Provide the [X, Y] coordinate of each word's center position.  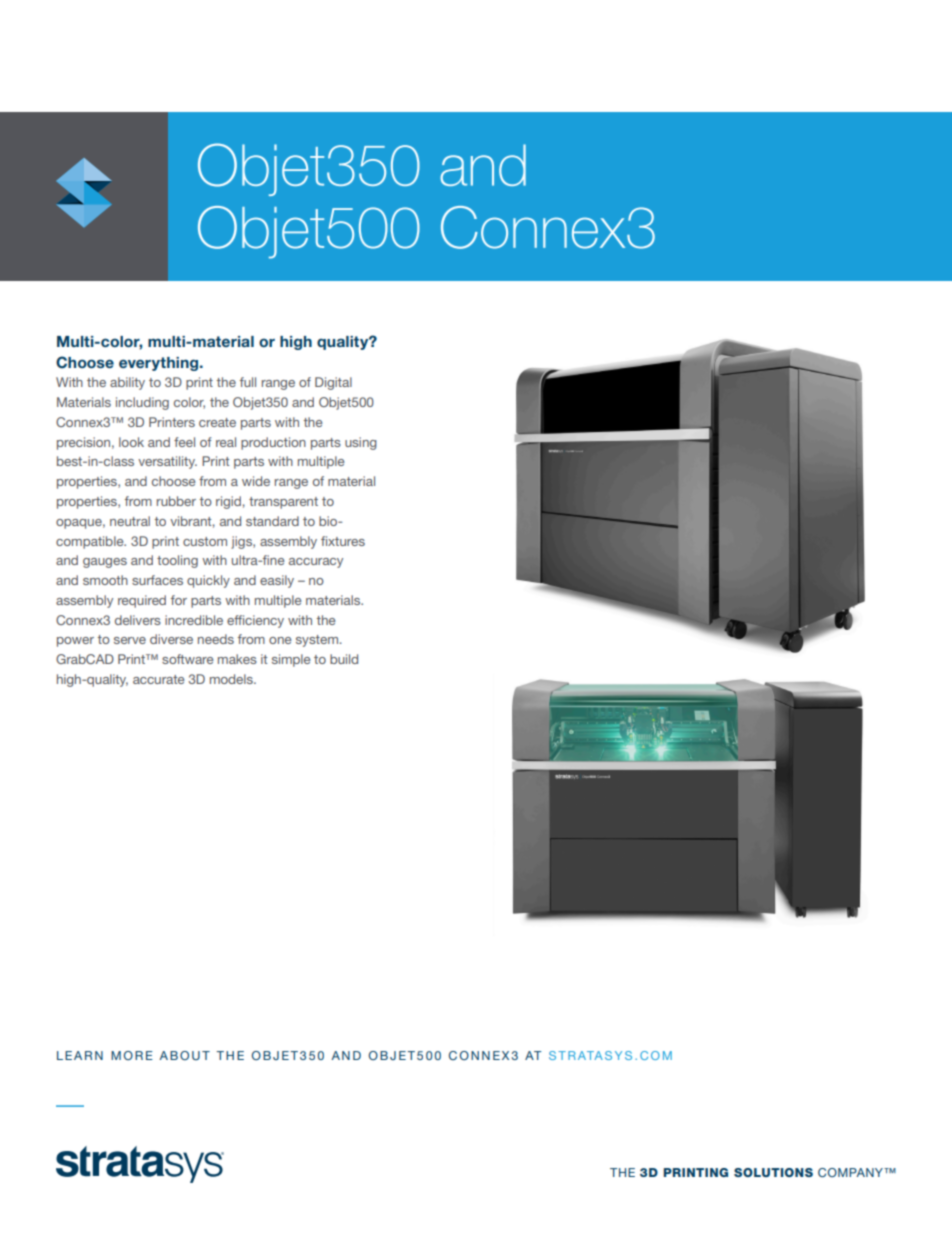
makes [237, 659]
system [318, 641]
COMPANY [852, 1172]
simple [291, 660]
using [361, 443]
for [179, 600]
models [232, 679]
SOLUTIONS [773, 1172]
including [142, 403]
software [187, 659]
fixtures [343, 541]
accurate [158, 679]
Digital [333, 383]
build [344, 659]
